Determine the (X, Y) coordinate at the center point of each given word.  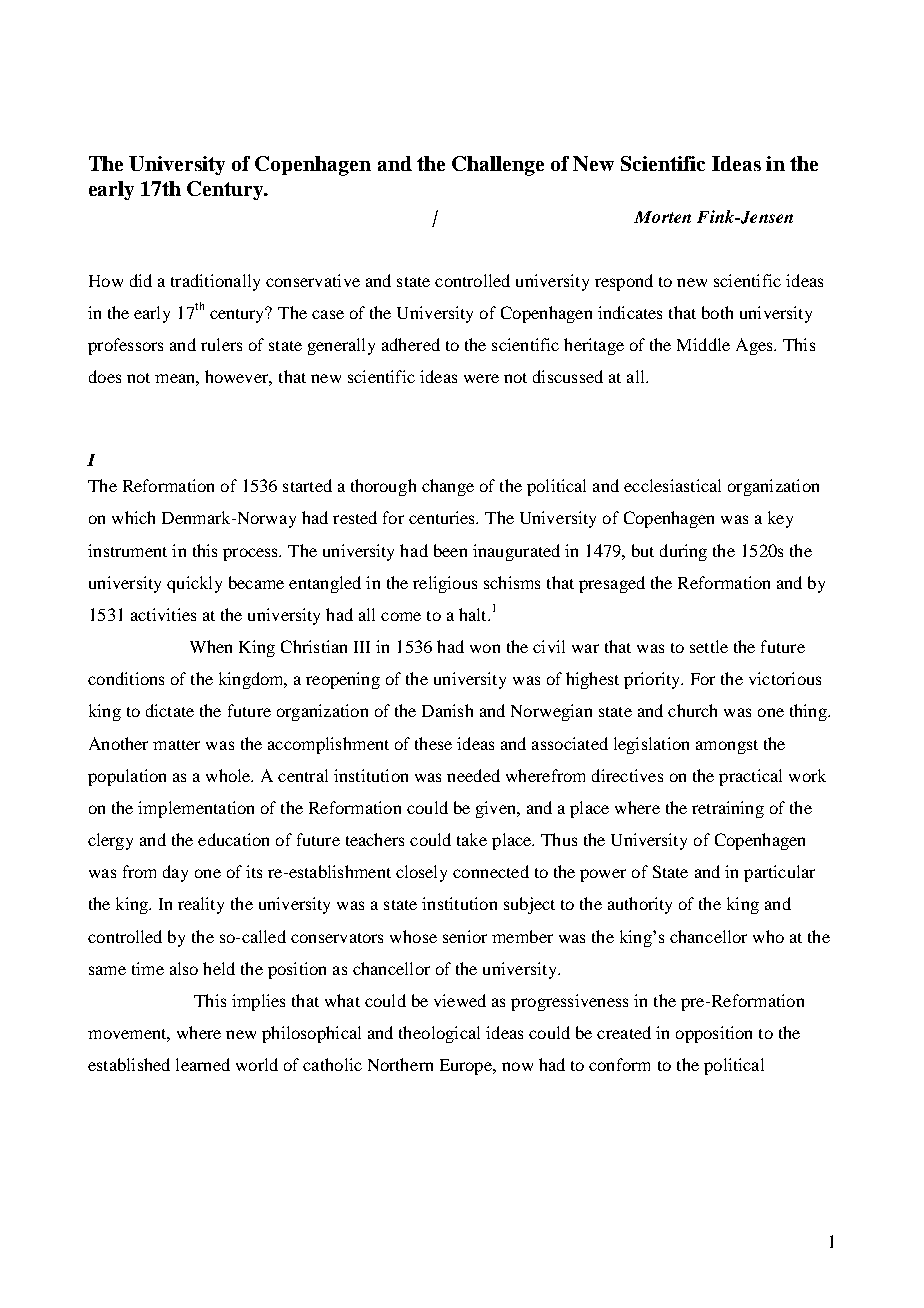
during (683, 552)
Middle (703, 344)
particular (779, 873)
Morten (662, 217)
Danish (447, 710)
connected (491, 871)
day (175, 873)
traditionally (215, 282)
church (692, 710)
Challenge (498, 166)
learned (203, 1064)
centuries (443, 517)
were (481, 378)
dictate (170, 710)
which (133, 517)
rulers (221, 344)
